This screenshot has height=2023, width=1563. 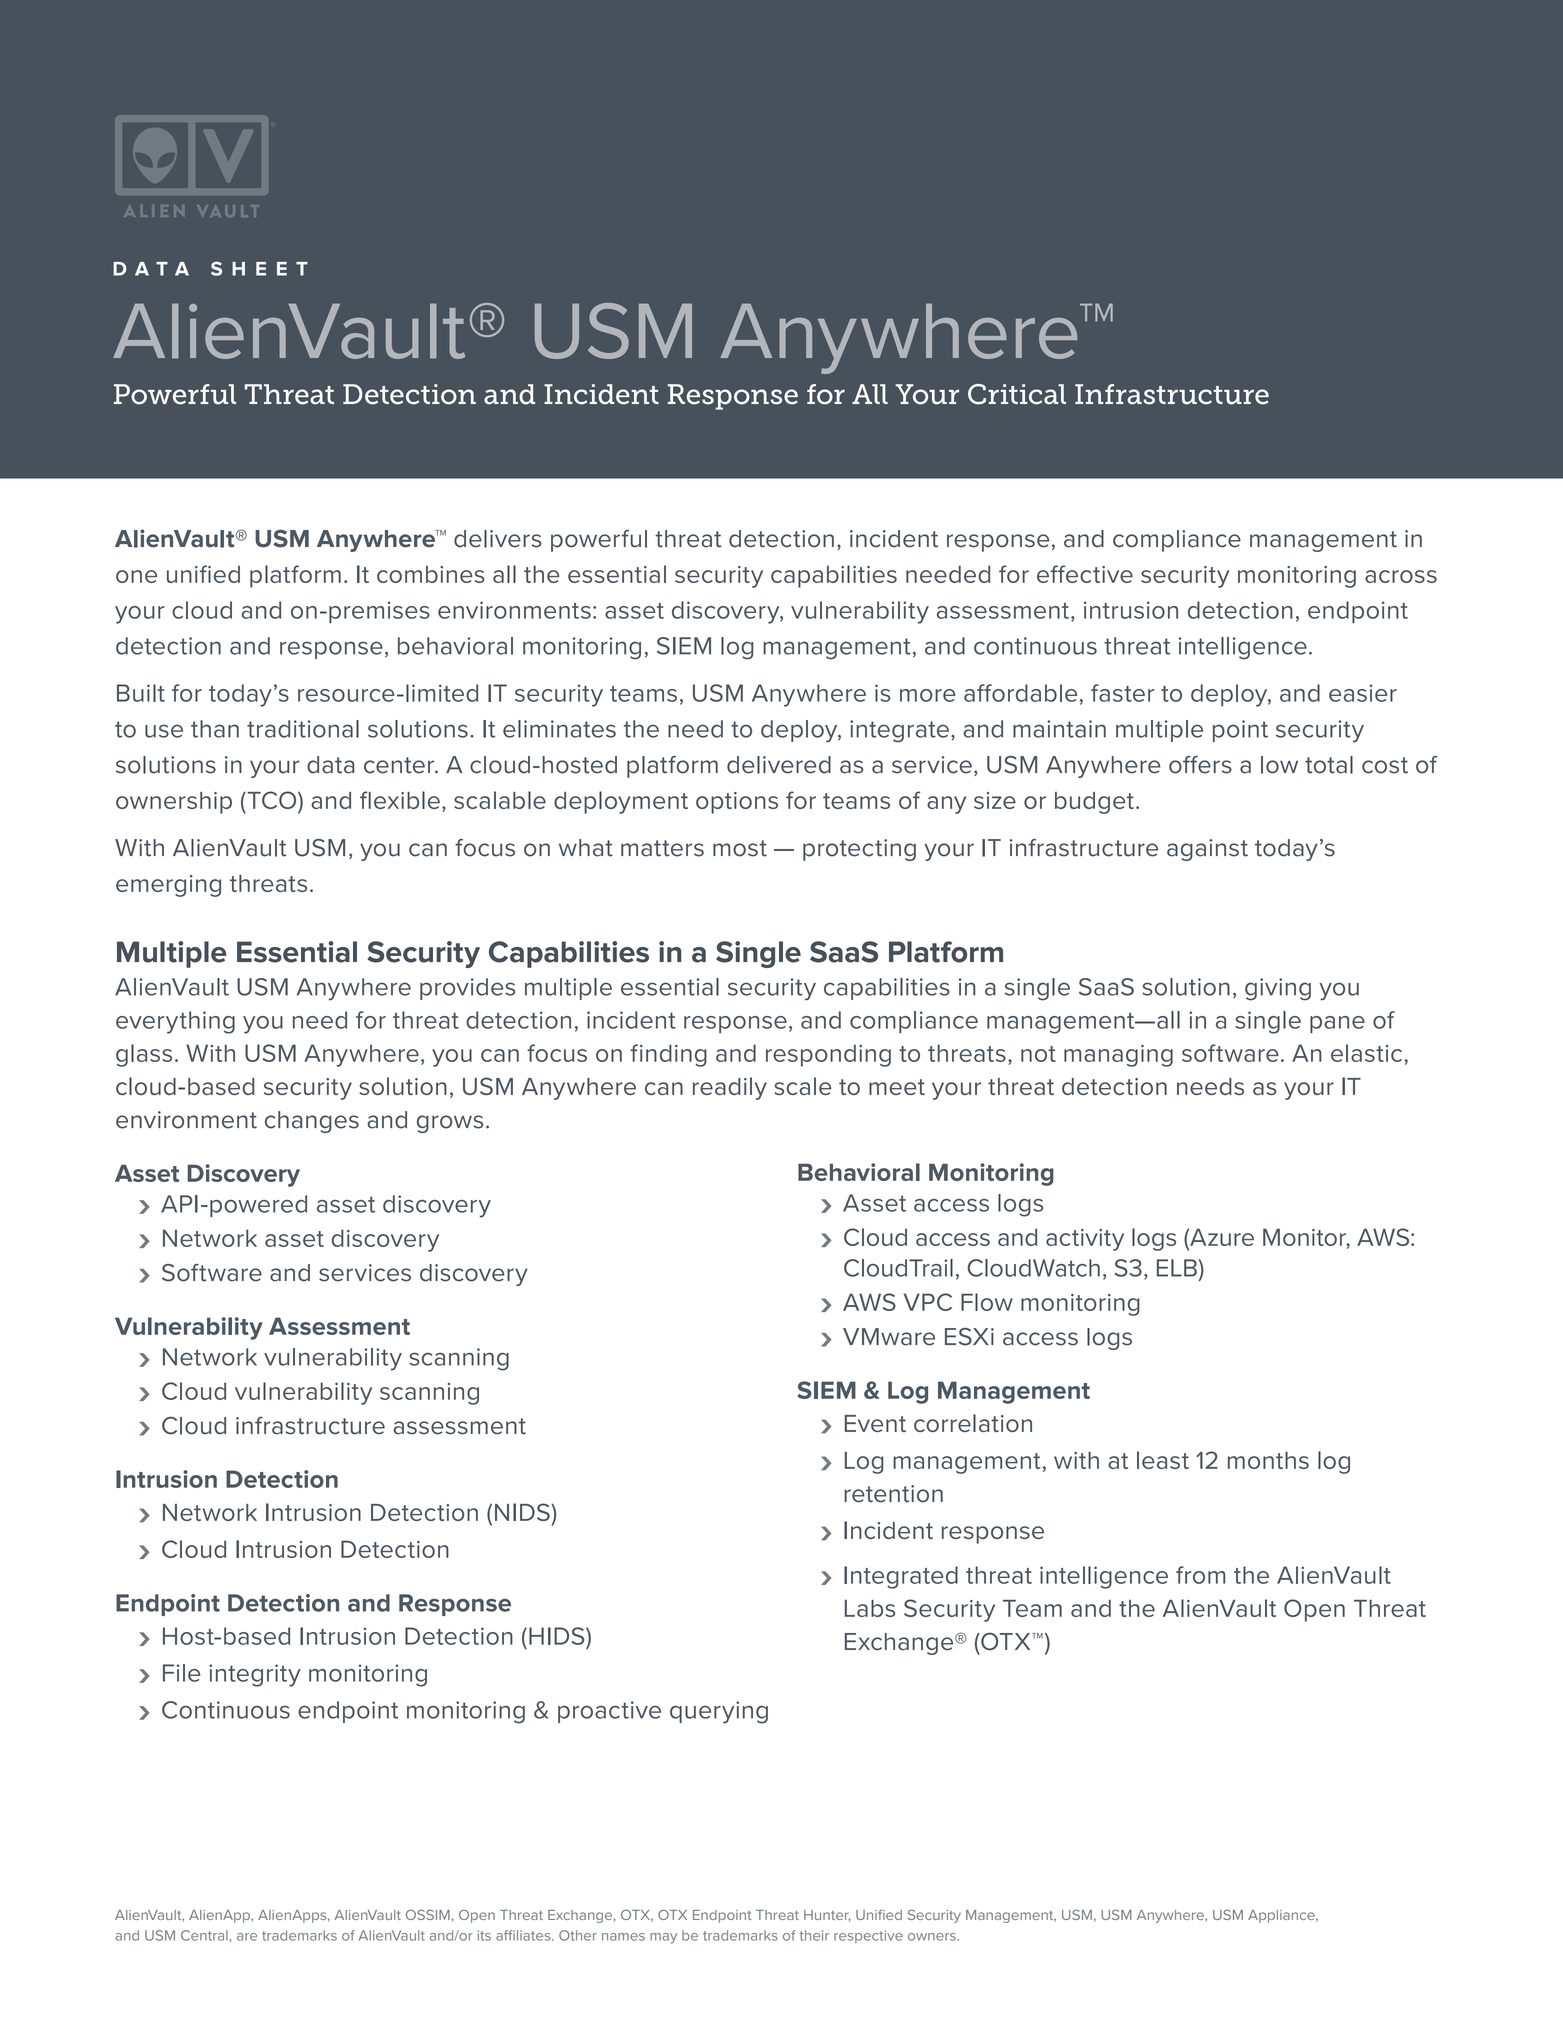 I want to click on giving, so click(x=1278, y=989).
